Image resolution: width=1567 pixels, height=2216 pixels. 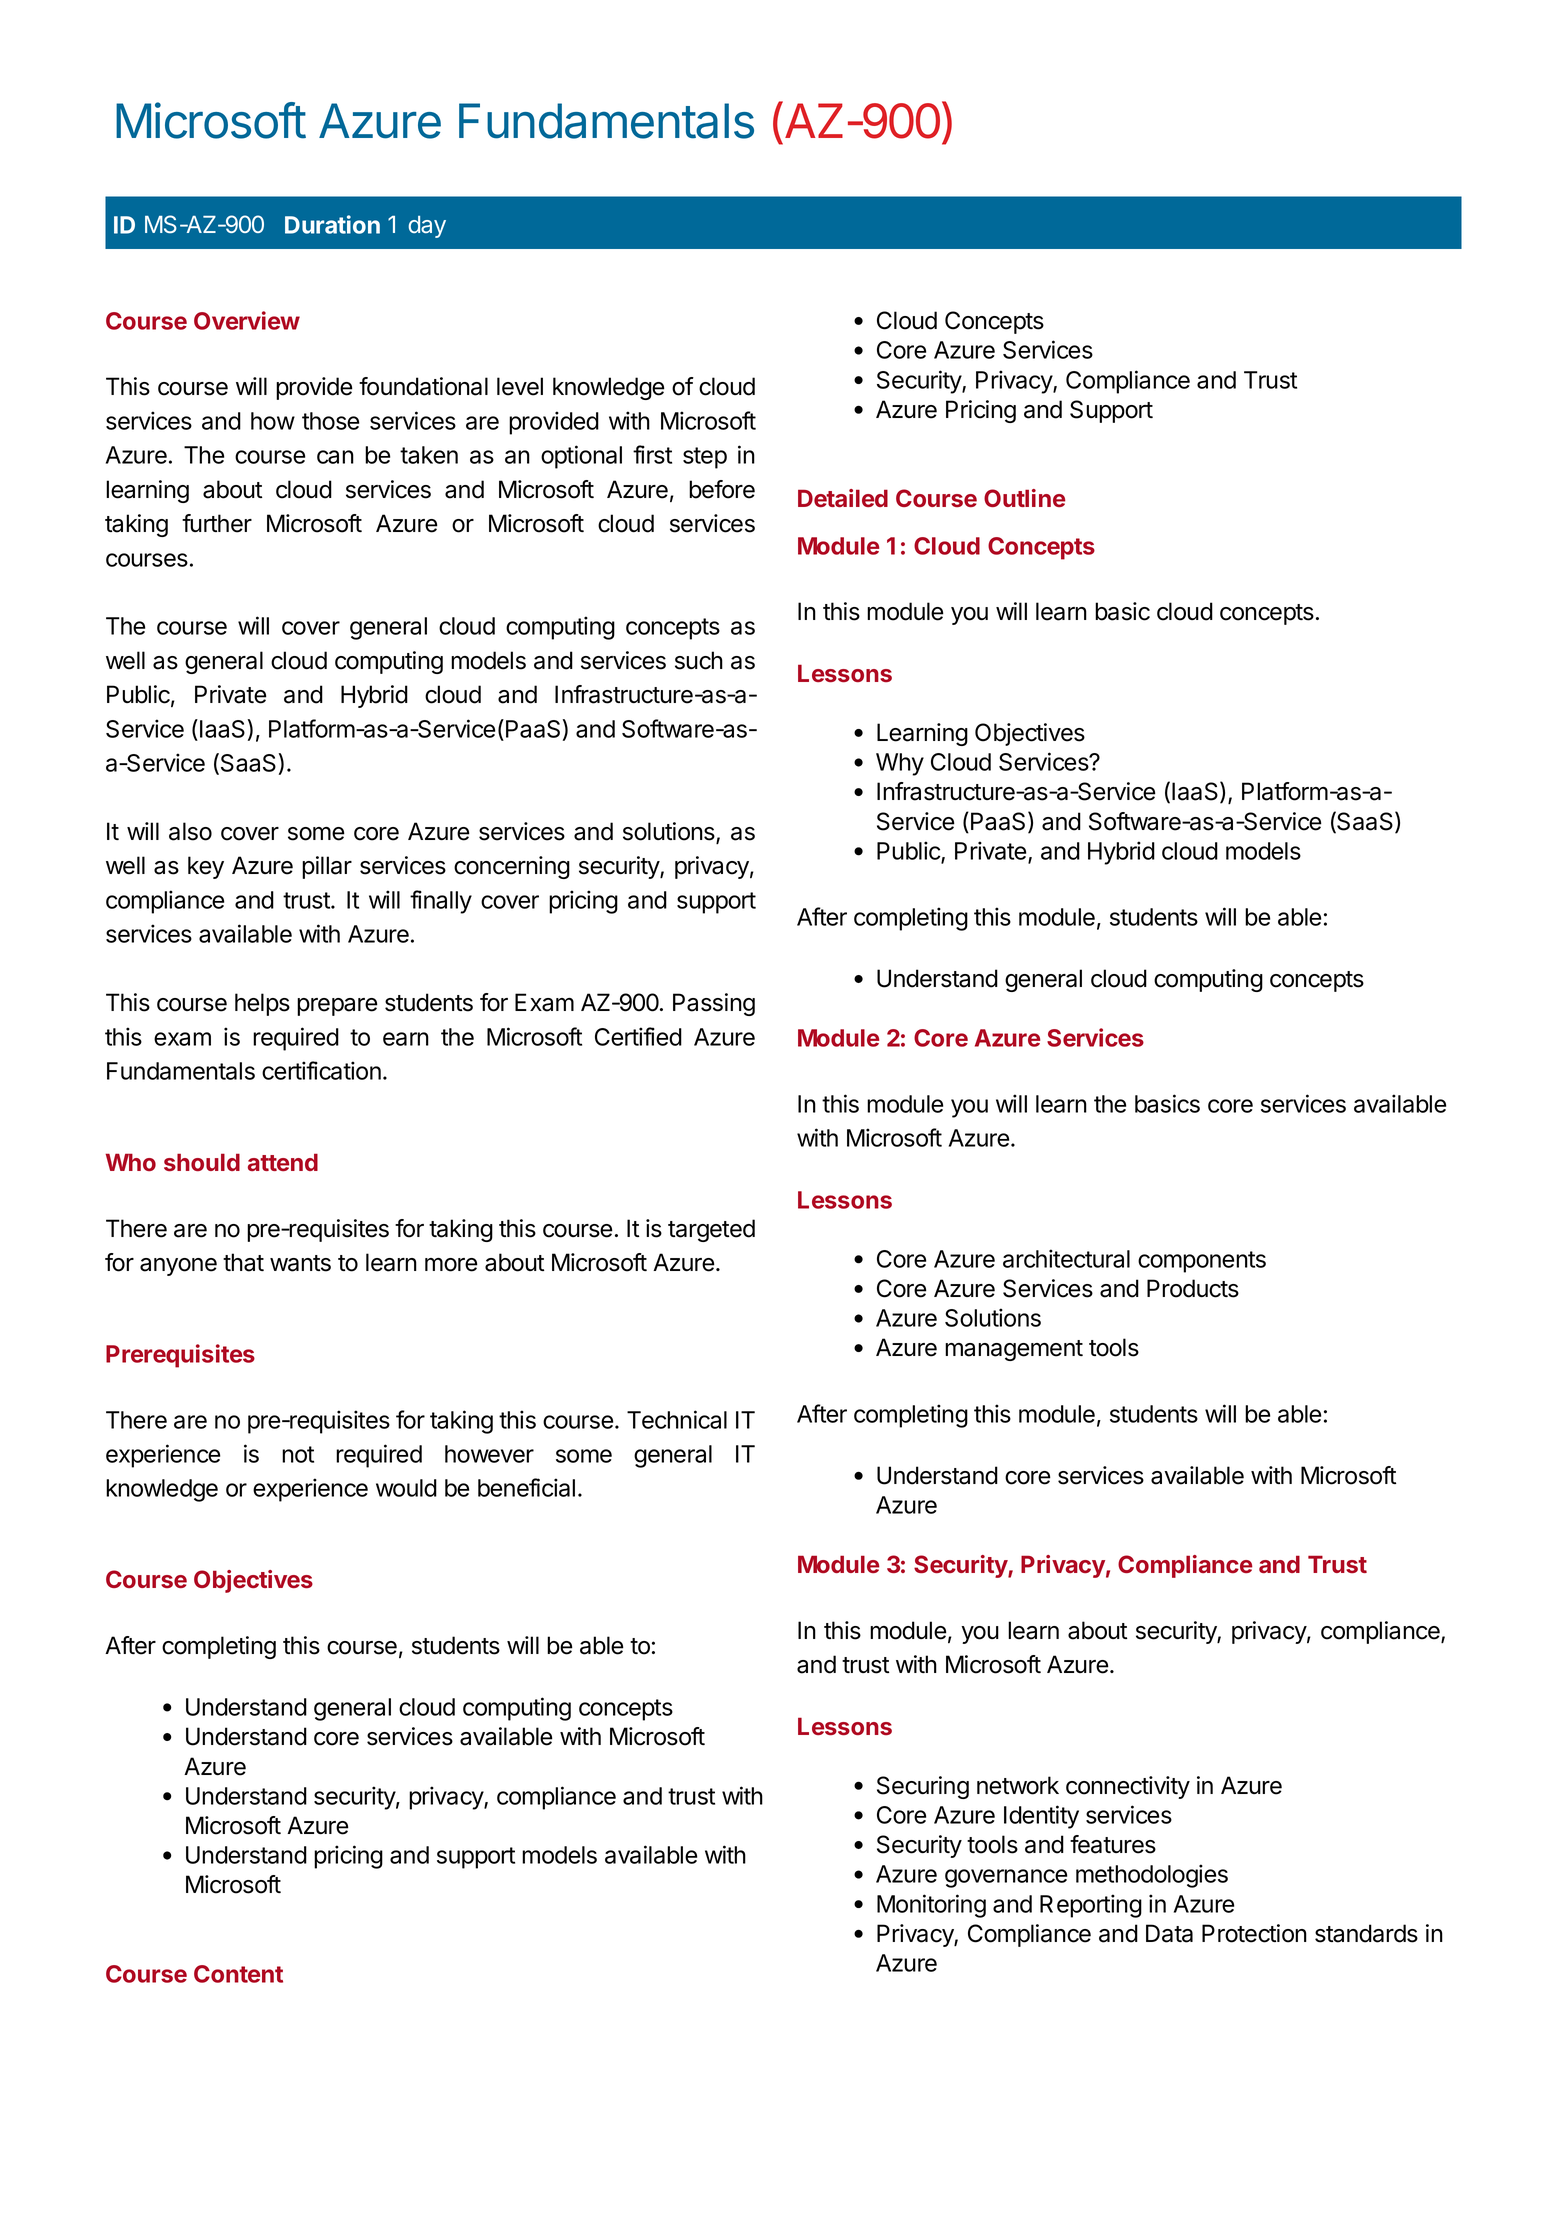 What do you see at coordinates (1254, 1933) in the document?
I see `Protection` at bounding box center [1254, 1933].
